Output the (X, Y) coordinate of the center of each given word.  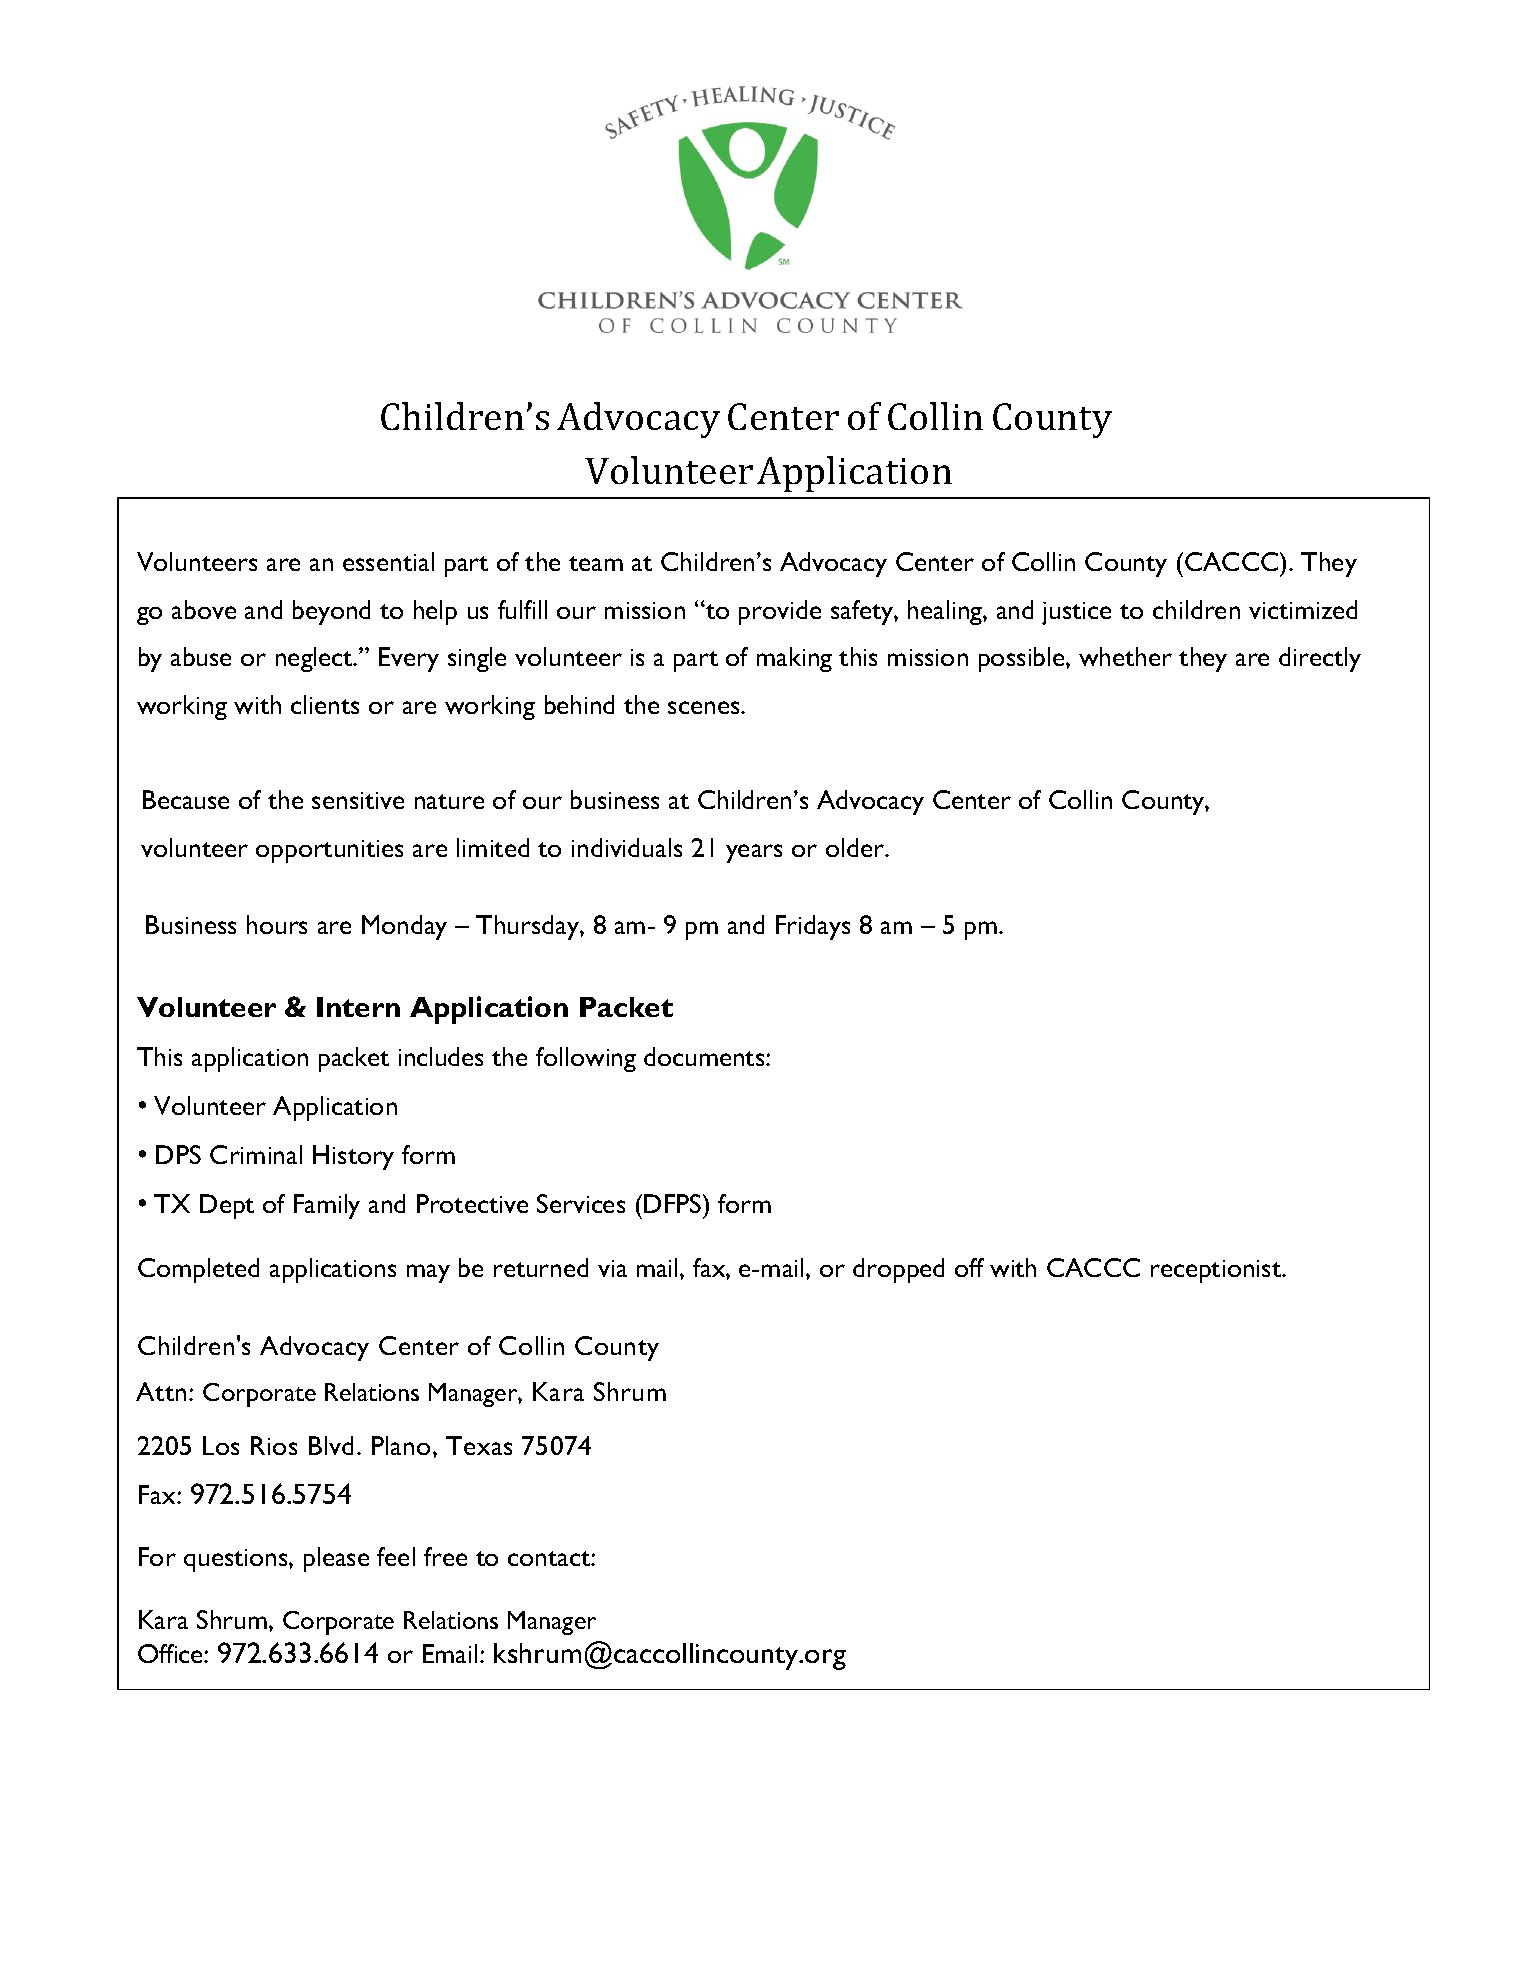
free (445, 1556)
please (336, 1559)
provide (780, 612)
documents (705, 1056)
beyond (331, 612)
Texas (479, 1445)
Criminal (256, 1154)
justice (1076, 613)
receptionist (1217, 1271)
